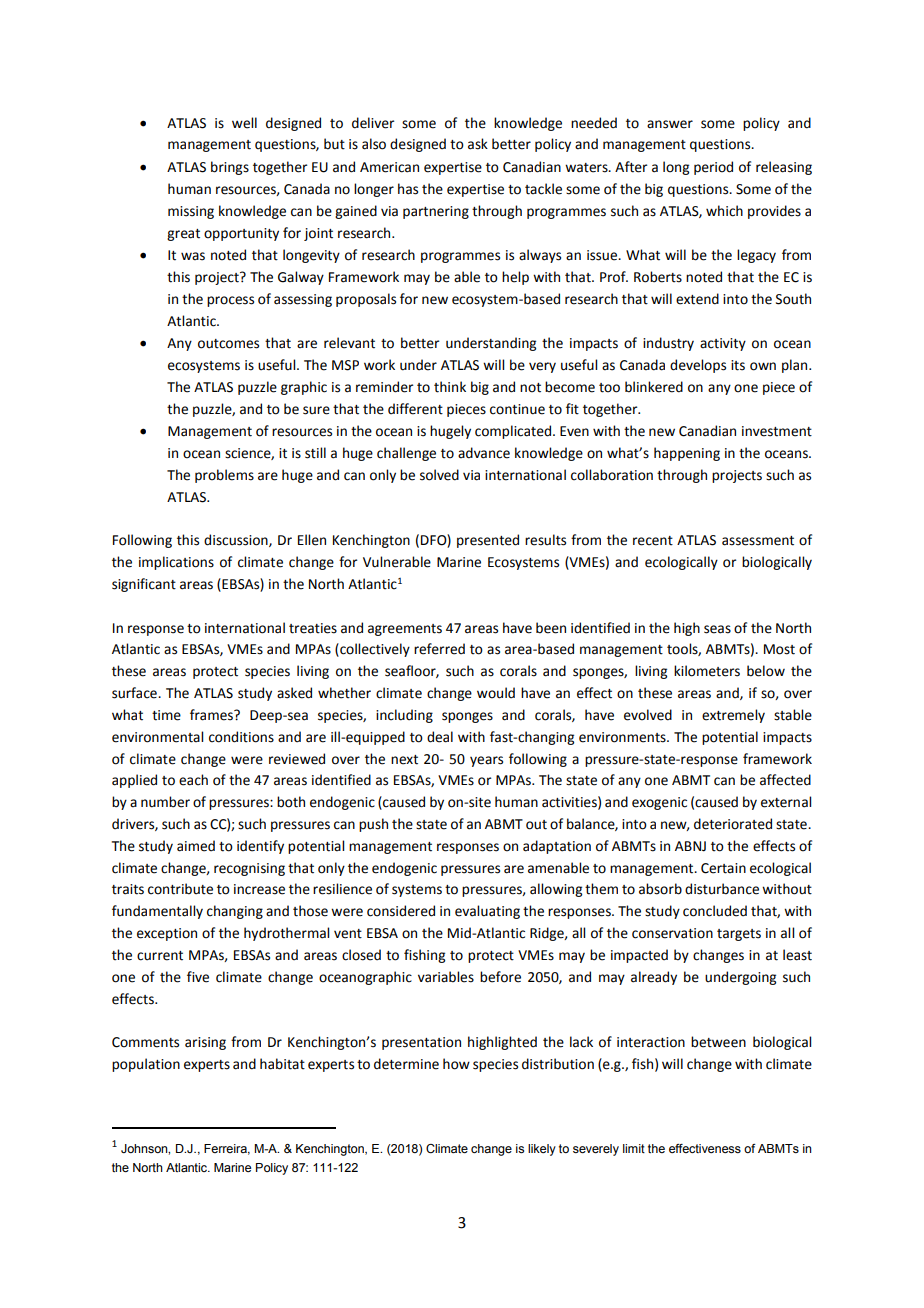 The image size is (924, 1308). I want to click on limit, so click(634, 1148).
